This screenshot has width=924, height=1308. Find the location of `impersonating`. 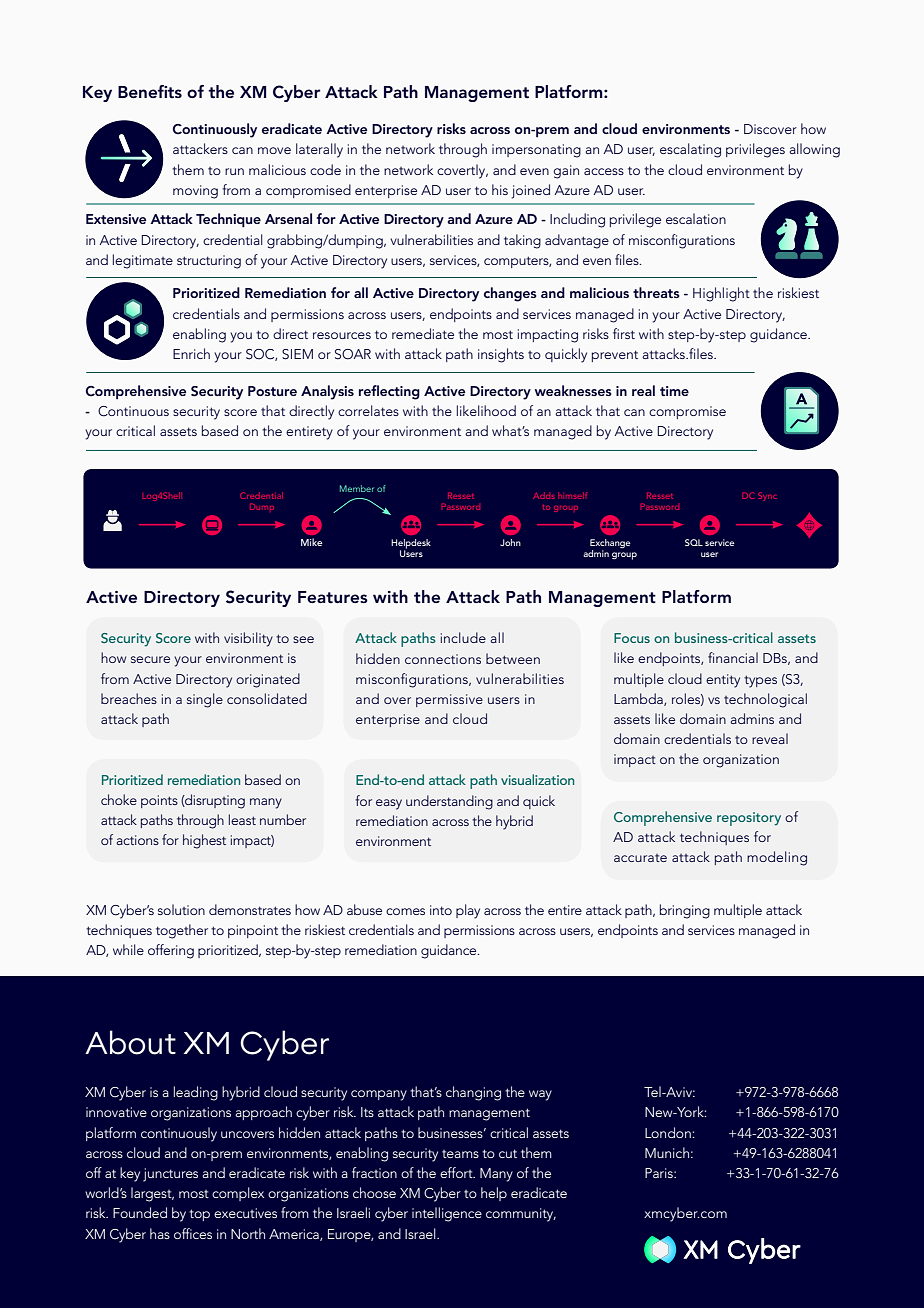

impersonating is located at coordinates (536, 151).
